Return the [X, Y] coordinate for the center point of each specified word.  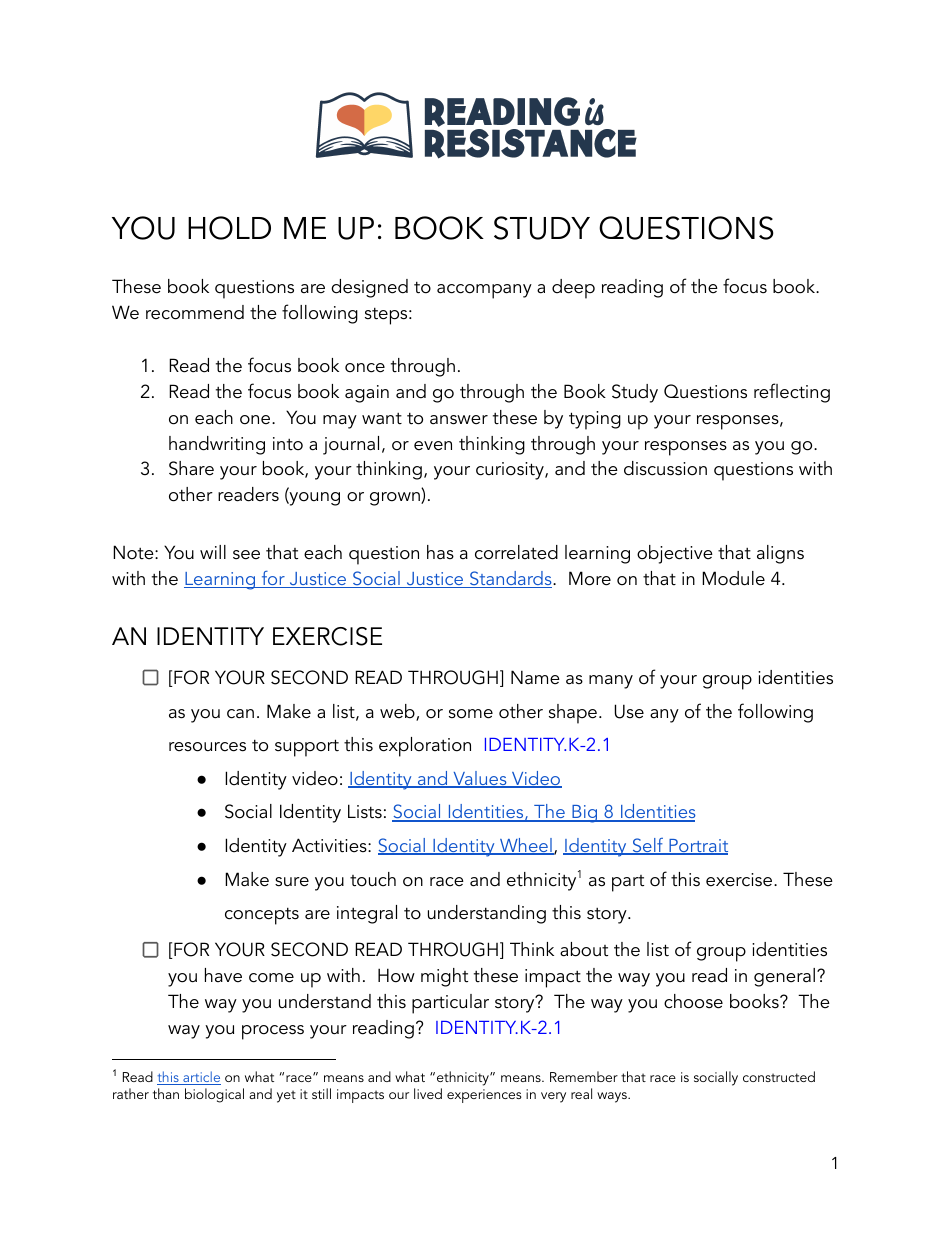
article [201, 1078]
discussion [665, 468]
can [240, 714]
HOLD [229, 228]
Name [535, 677]
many [611, 682]
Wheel [526, 846]
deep [573, 289]
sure [292, 882]
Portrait [697, 847]
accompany [484, 291]
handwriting [217, 445]
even [433, 446]
